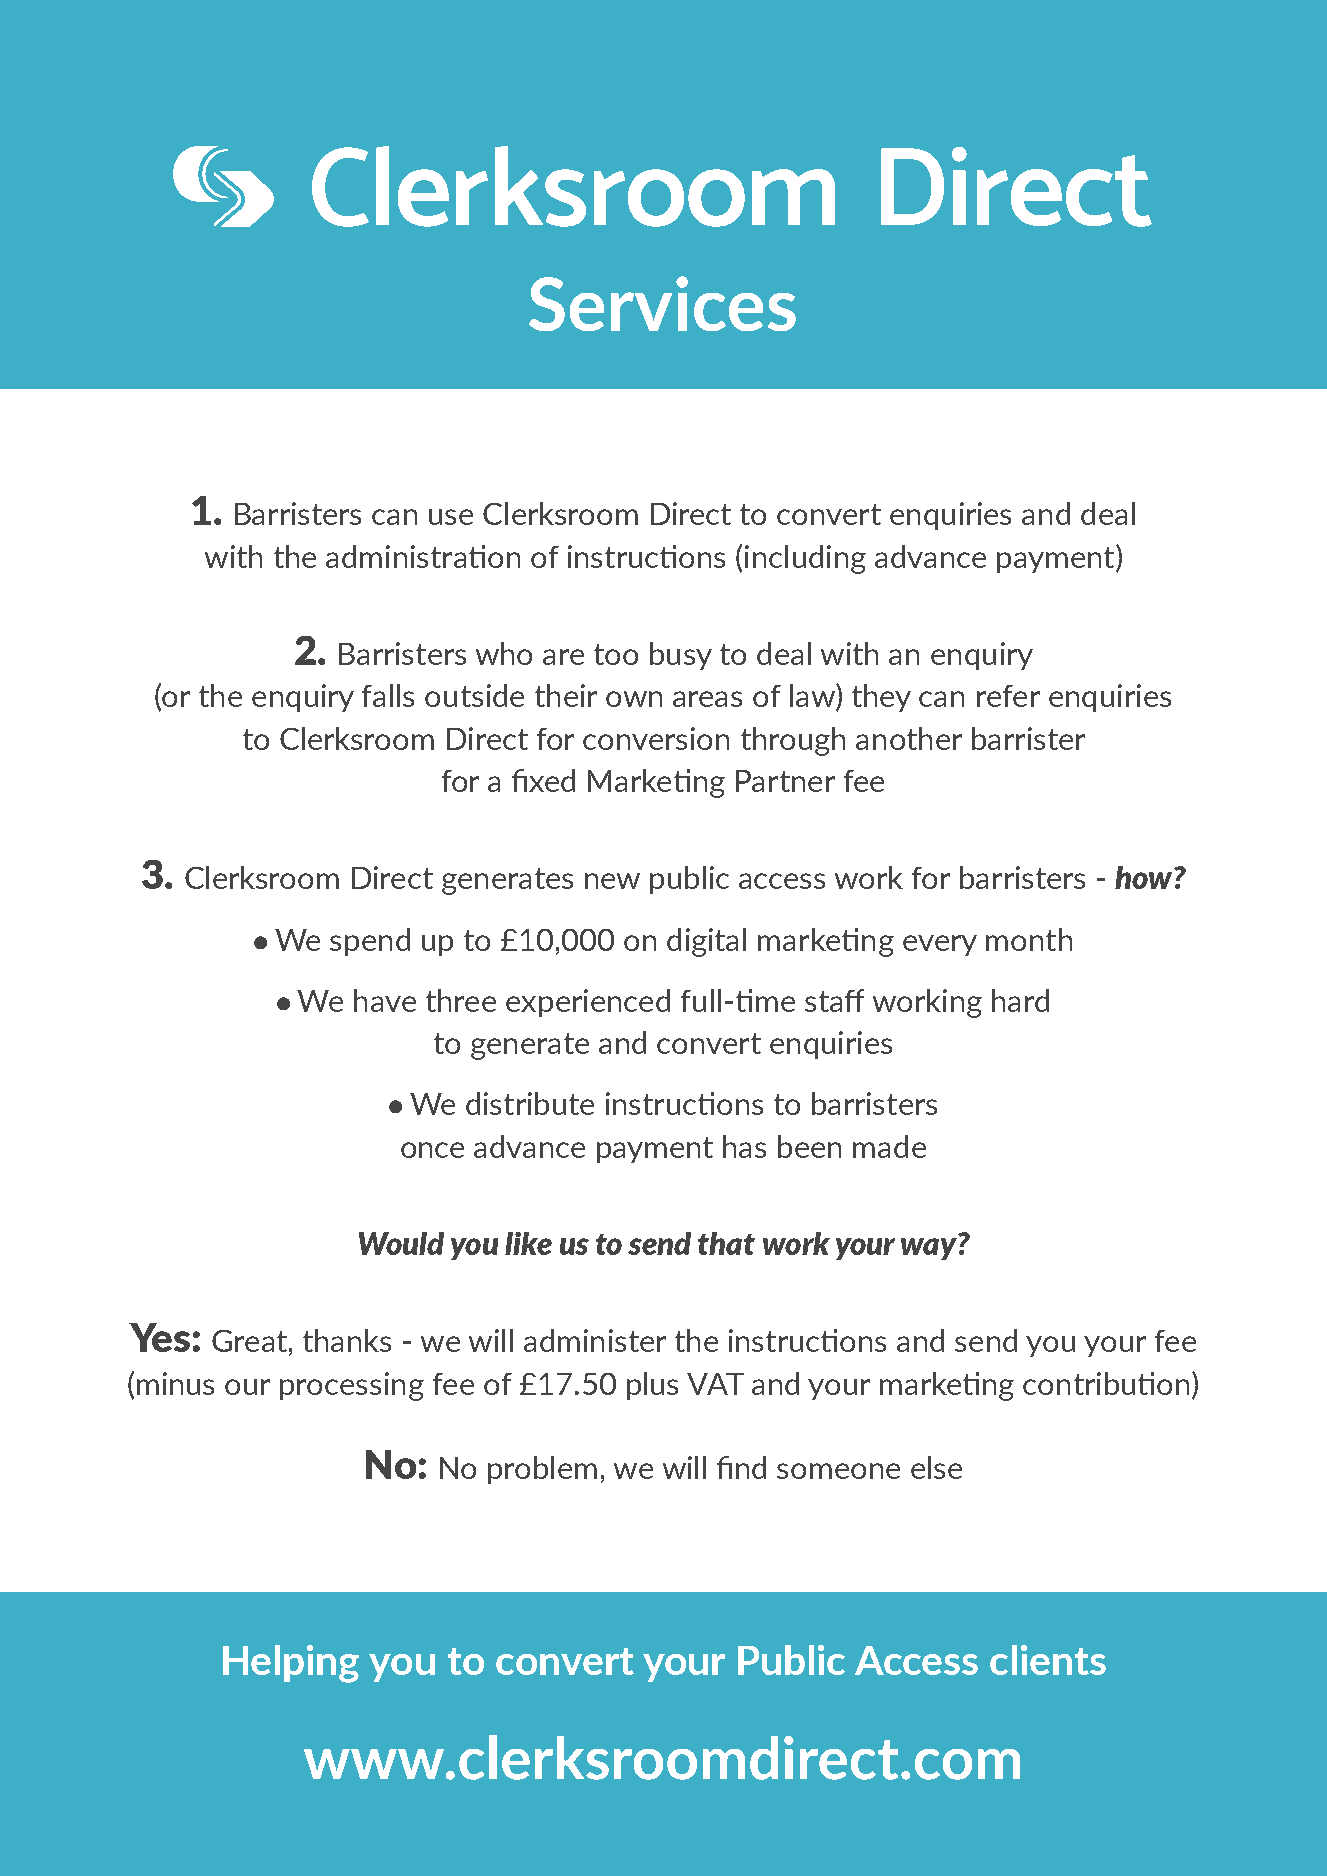 Image resolution: width=1327 pixels, height=1876 pixels. Describe the element at coordinates (741, 1467) in the screenshot. I see `find` at that location.
